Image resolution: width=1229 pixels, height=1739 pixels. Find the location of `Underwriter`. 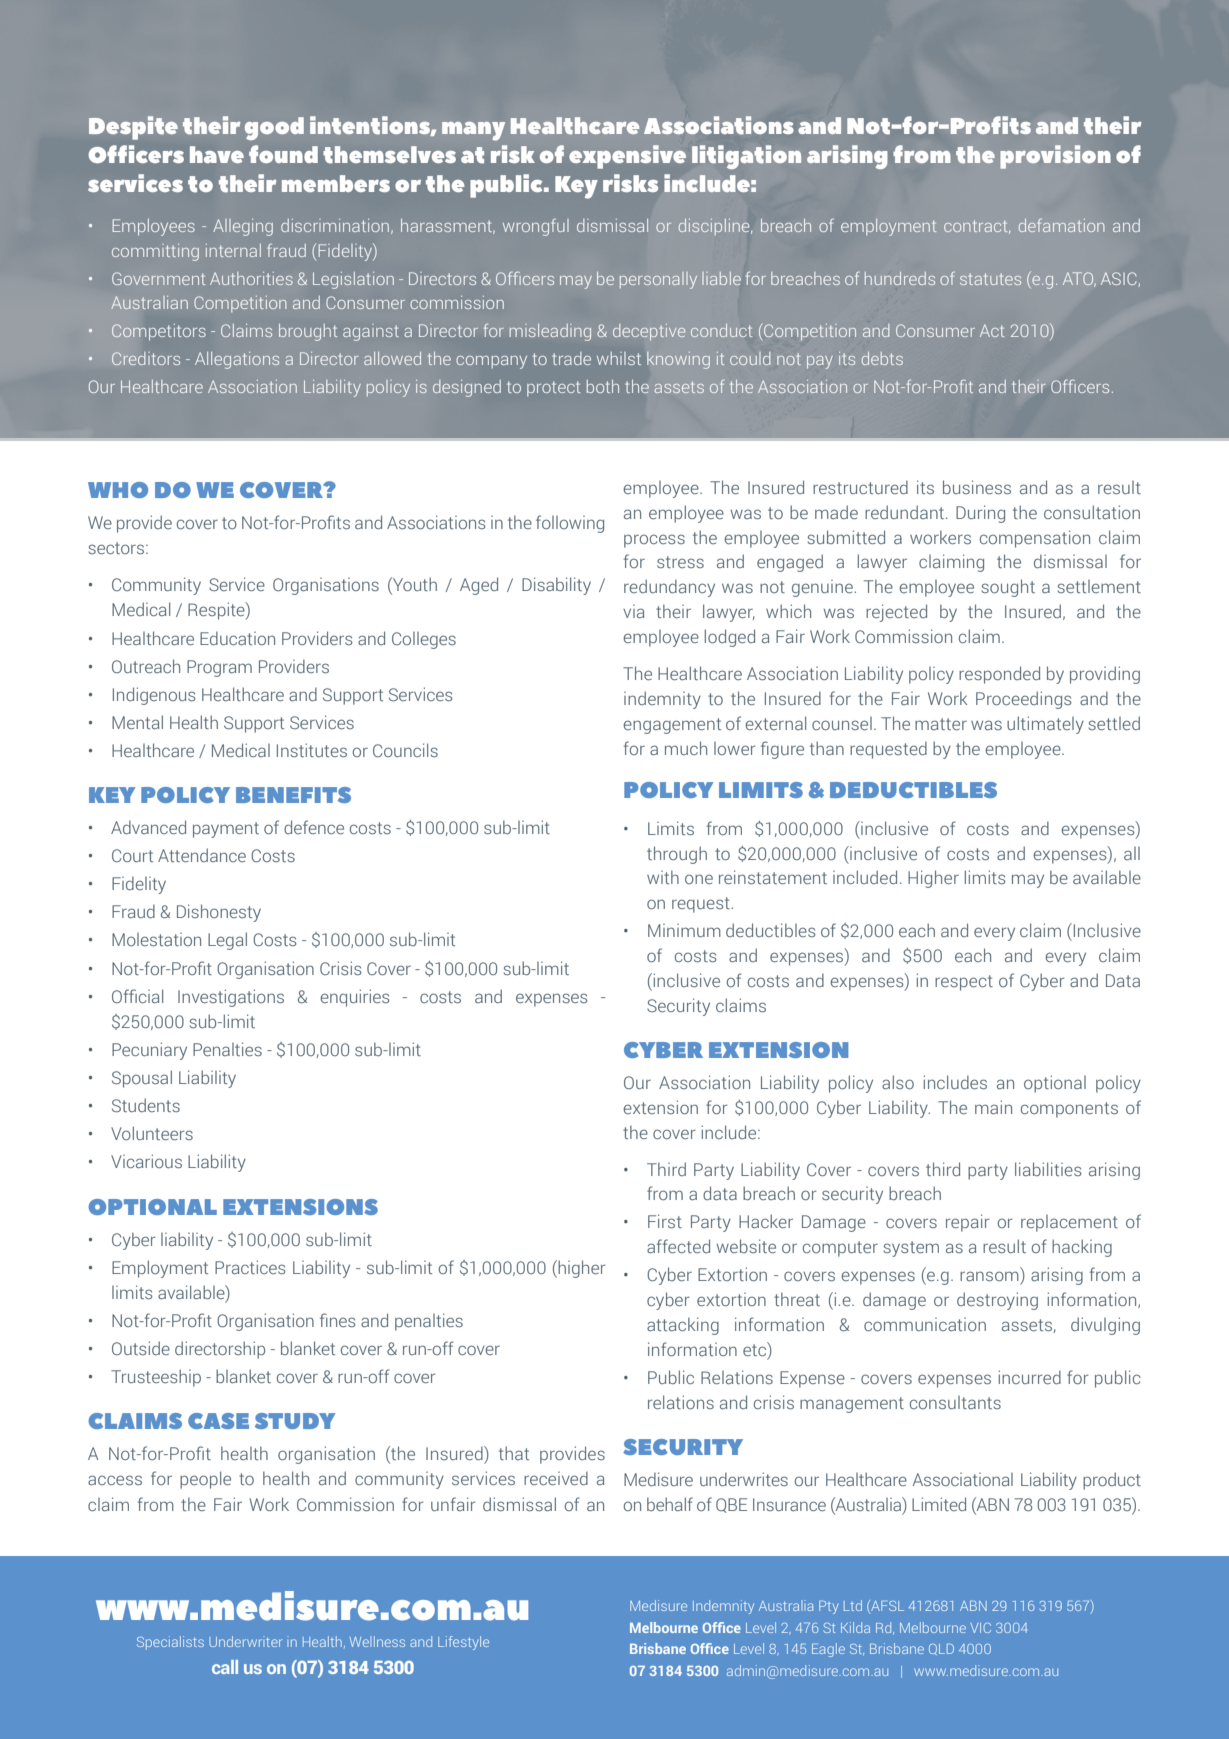

Underwriter is located at coordinates (246, 1641).
